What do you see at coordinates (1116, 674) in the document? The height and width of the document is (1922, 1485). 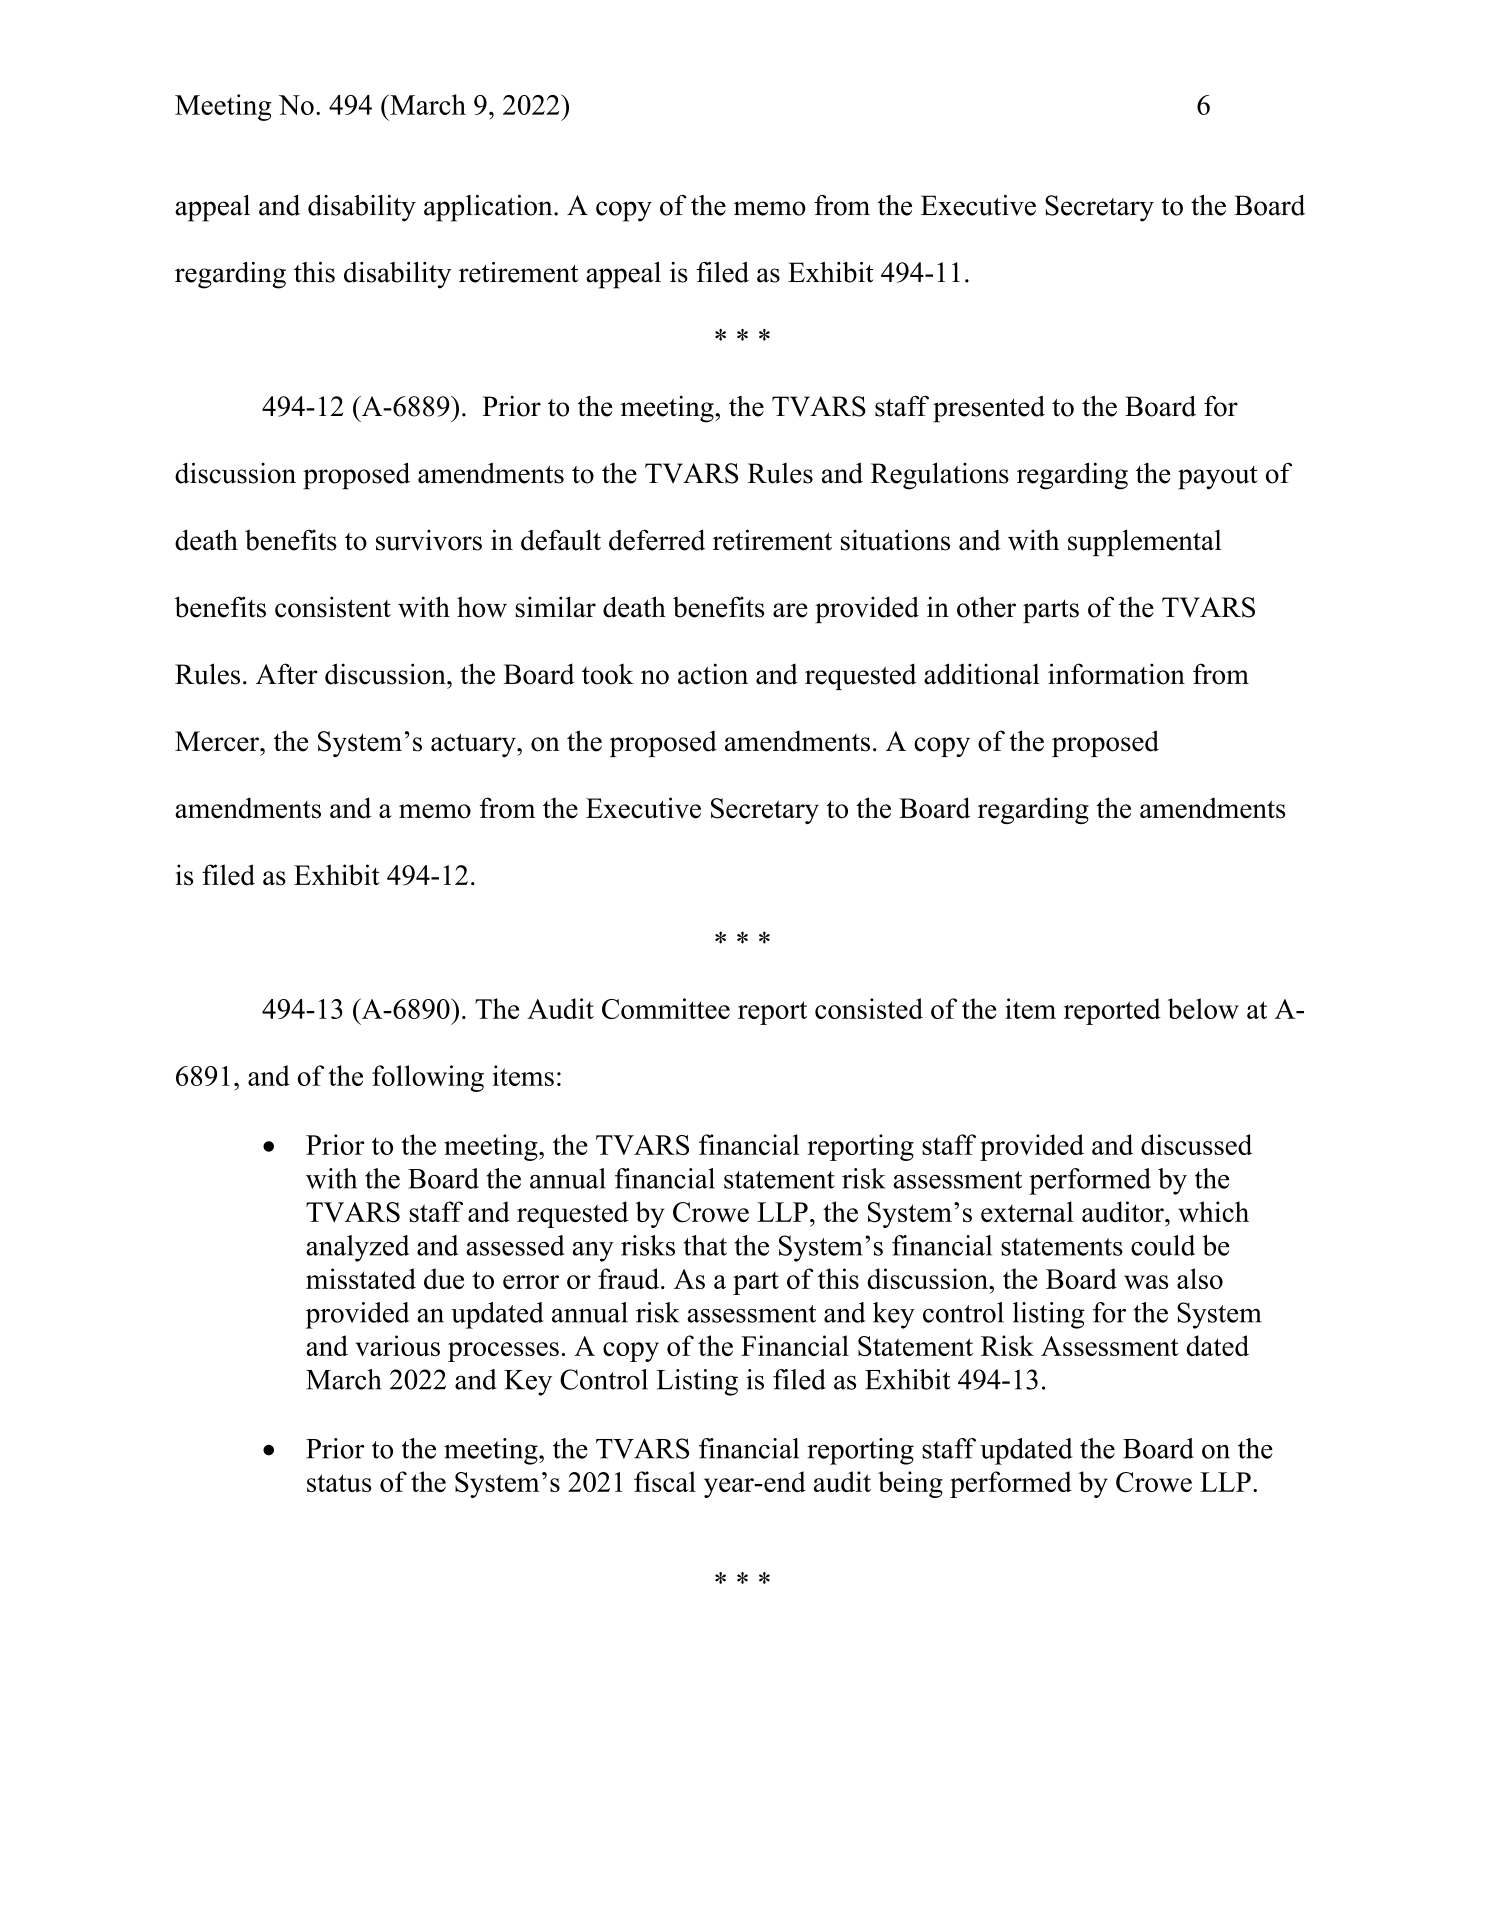 I see `information` at bounding box center [1116, 674].
